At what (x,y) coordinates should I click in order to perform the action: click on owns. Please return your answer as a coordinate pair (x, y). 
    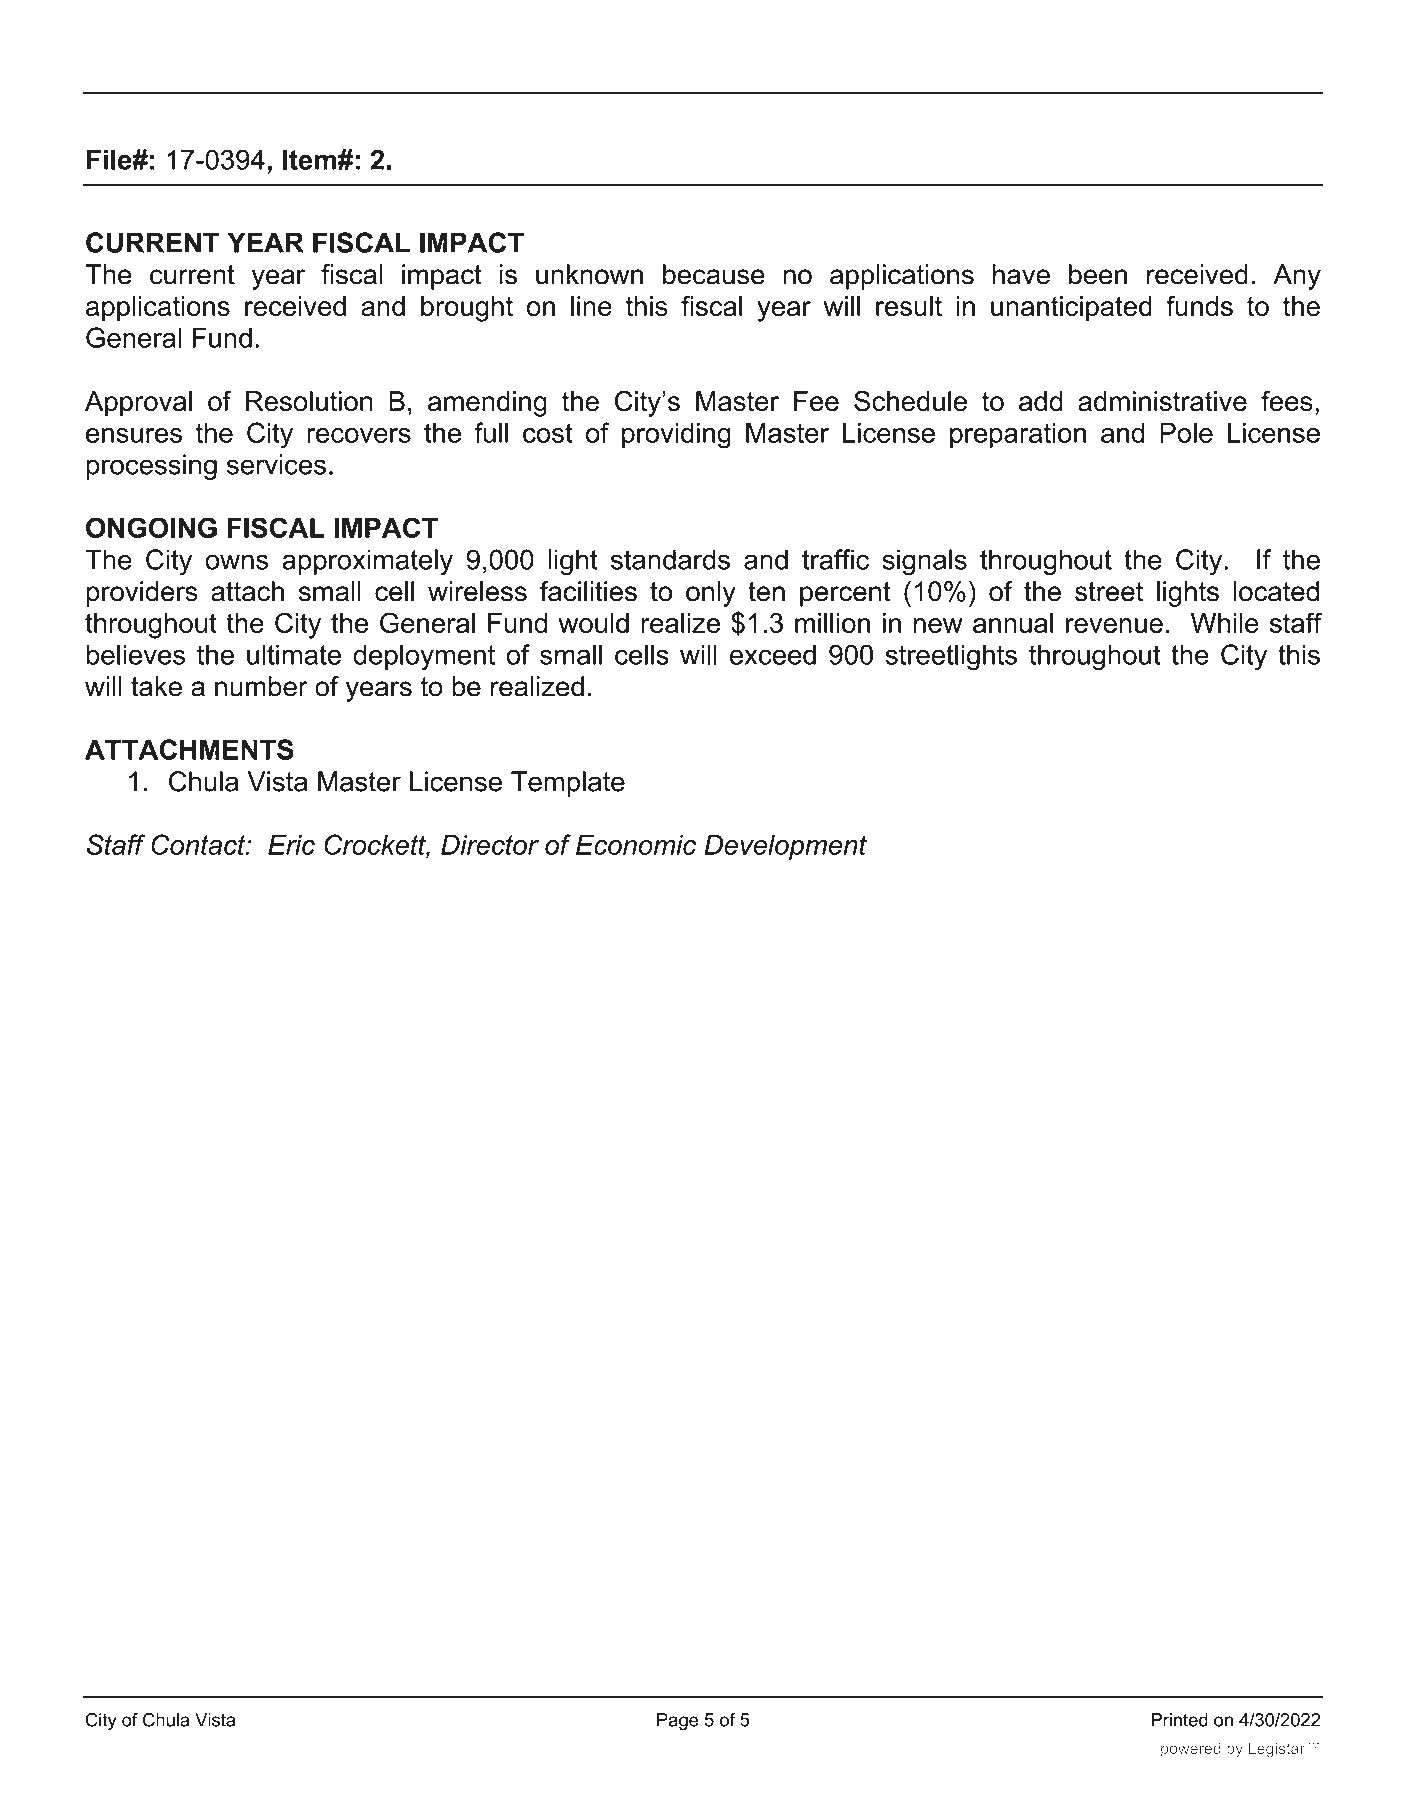
    Looking at the image, I should click on (236, 562).
